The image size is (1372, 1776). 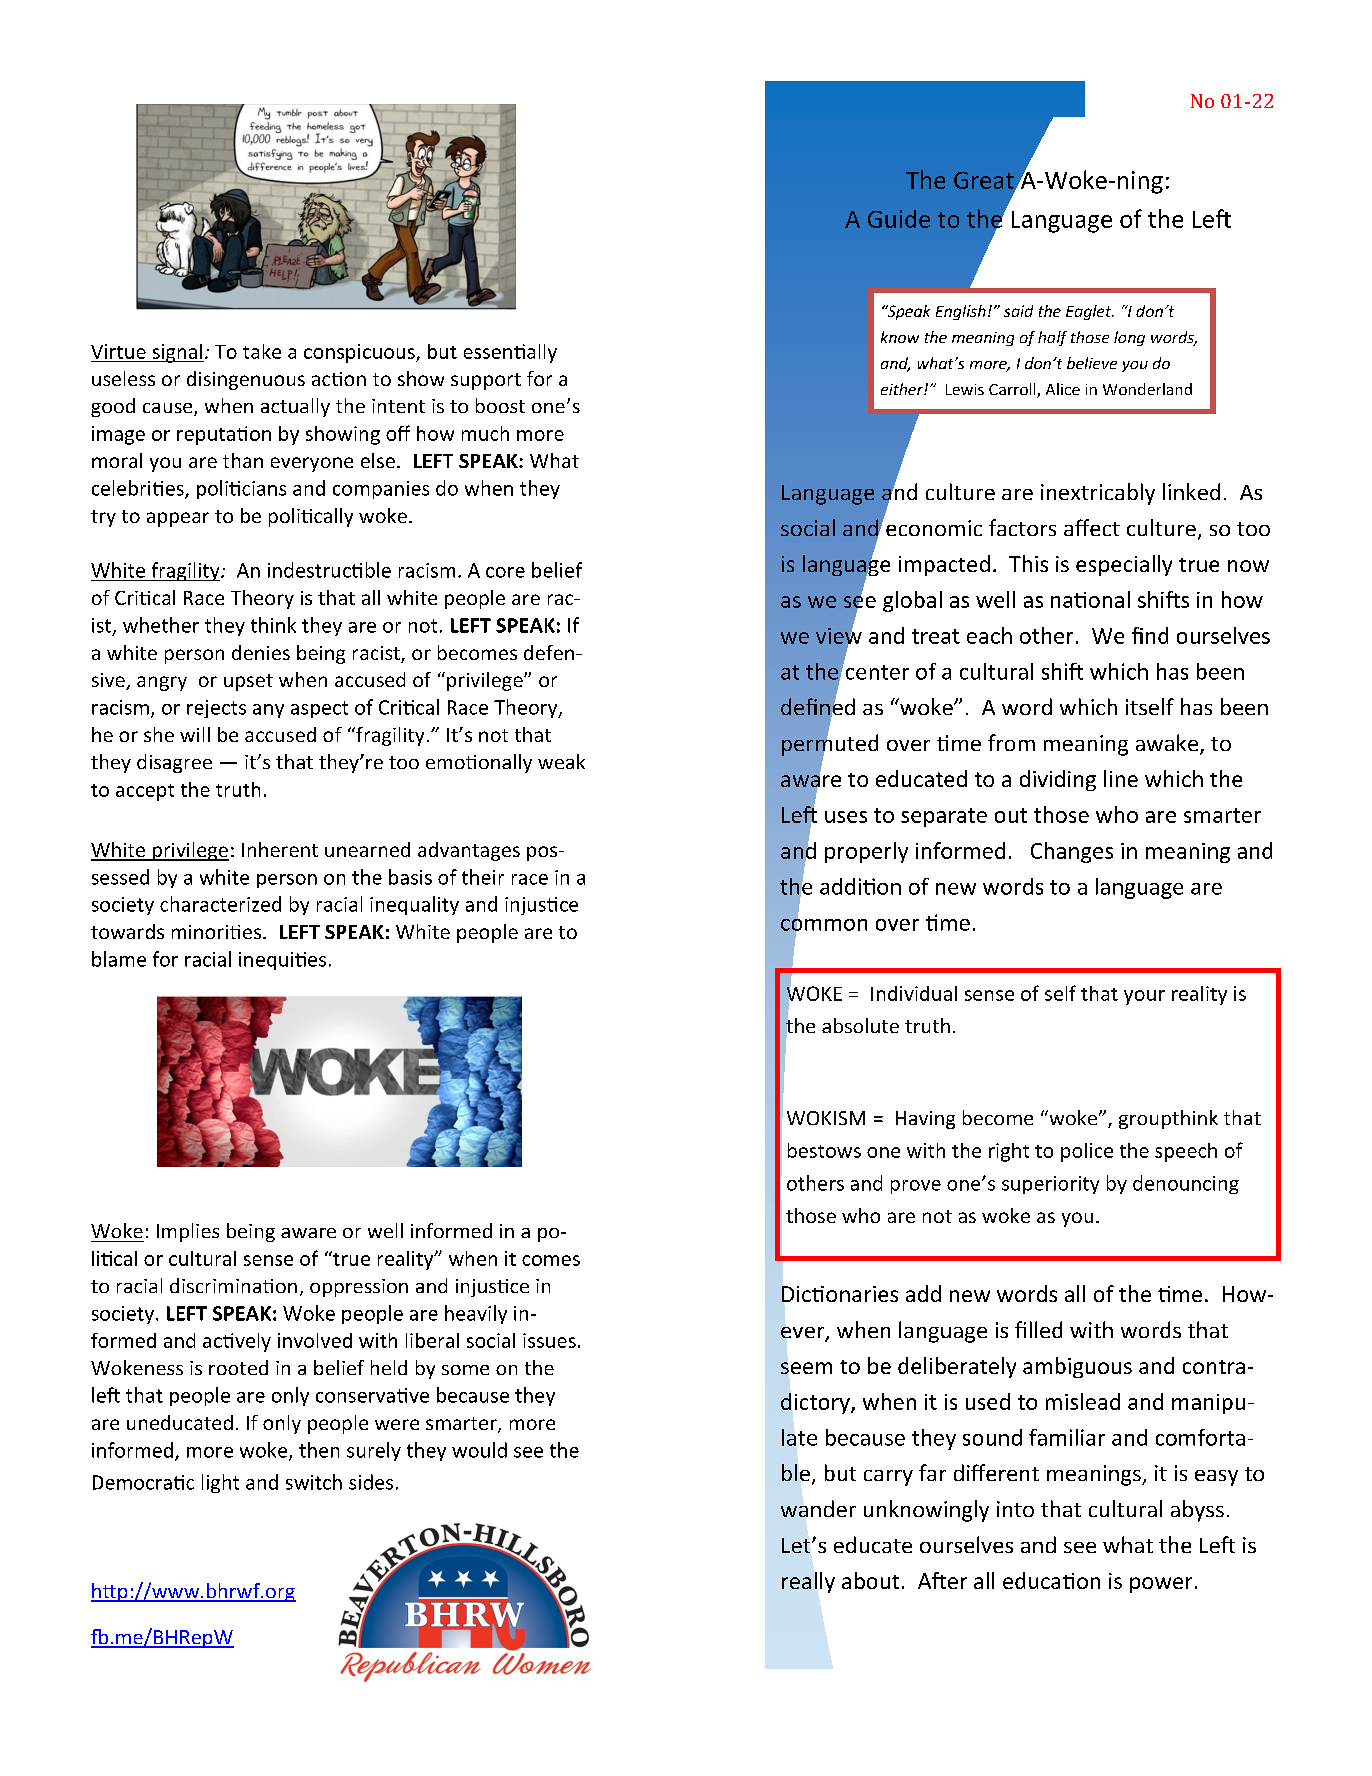 I want to click on take, so click(x=262, y=351).
